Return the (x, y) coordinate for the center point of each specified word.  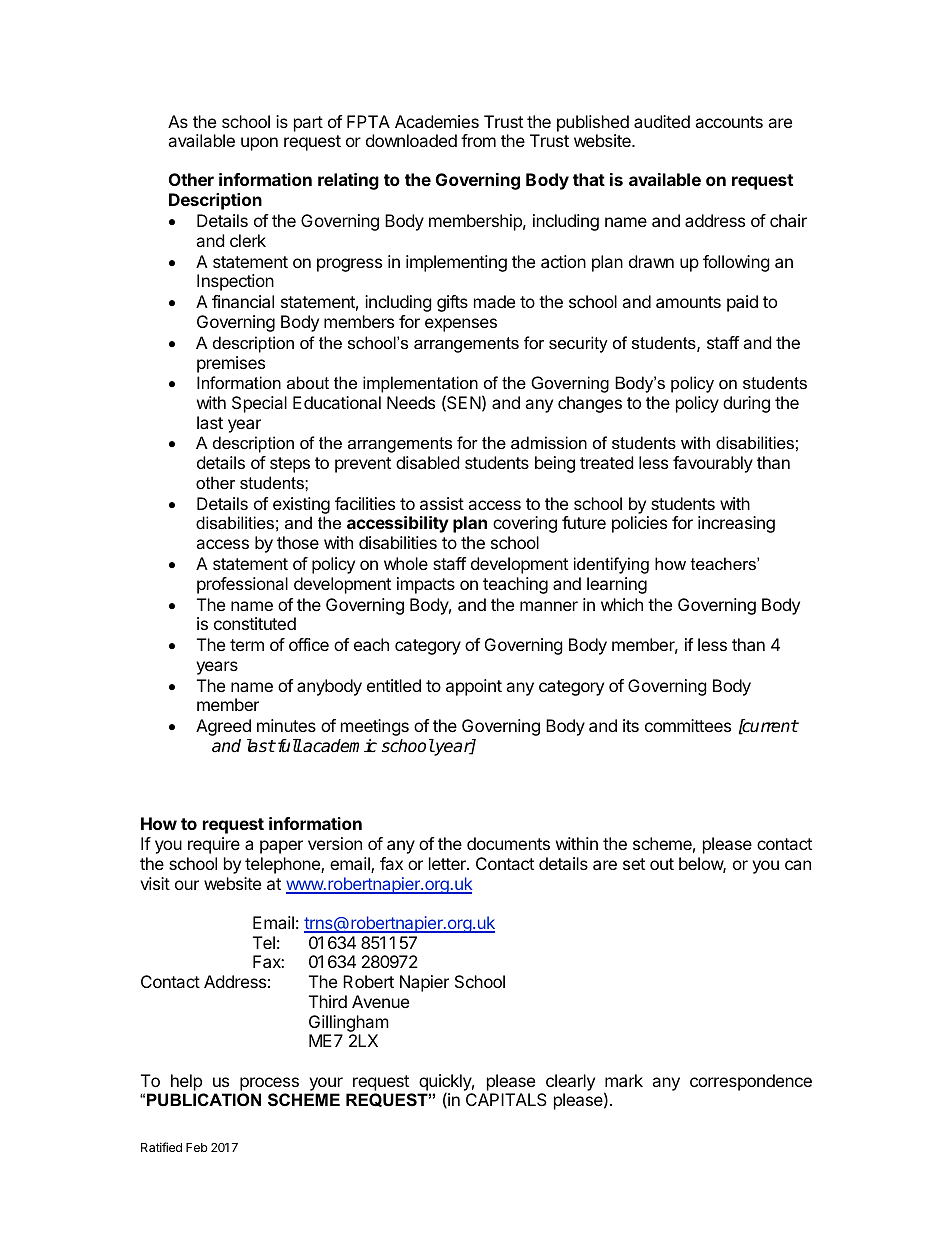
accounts (729, 122)
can (798, 865)
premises (231, 364)
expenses (461, 325)
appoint (474, 687)
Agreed (223, 727)
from (478, 140)
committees (688, 725)
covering (525, 524)
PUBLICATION (204, 1099)
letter (448, 863)
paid (742, 303)
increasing (736, 524)
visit (155, 883)
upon (259, 144)
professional (242, 585)
